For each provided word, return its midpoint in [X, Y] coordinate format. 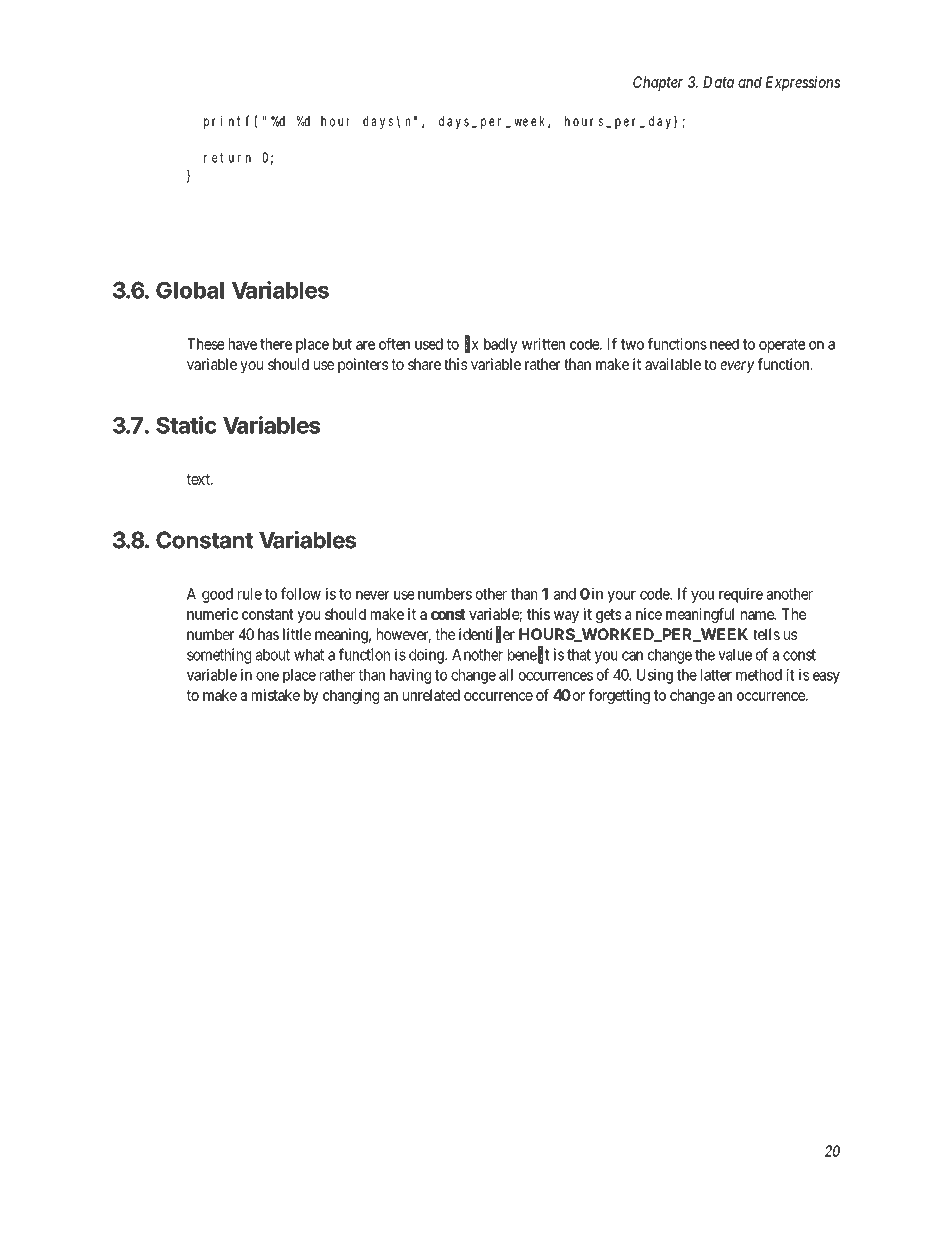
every [737, 367]
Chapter [658, 83]
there [276, 344]
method [759, 675]
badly [500, 345]
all [506, 675]
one [267, 676]
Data [718, 82]
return [227, 158]
